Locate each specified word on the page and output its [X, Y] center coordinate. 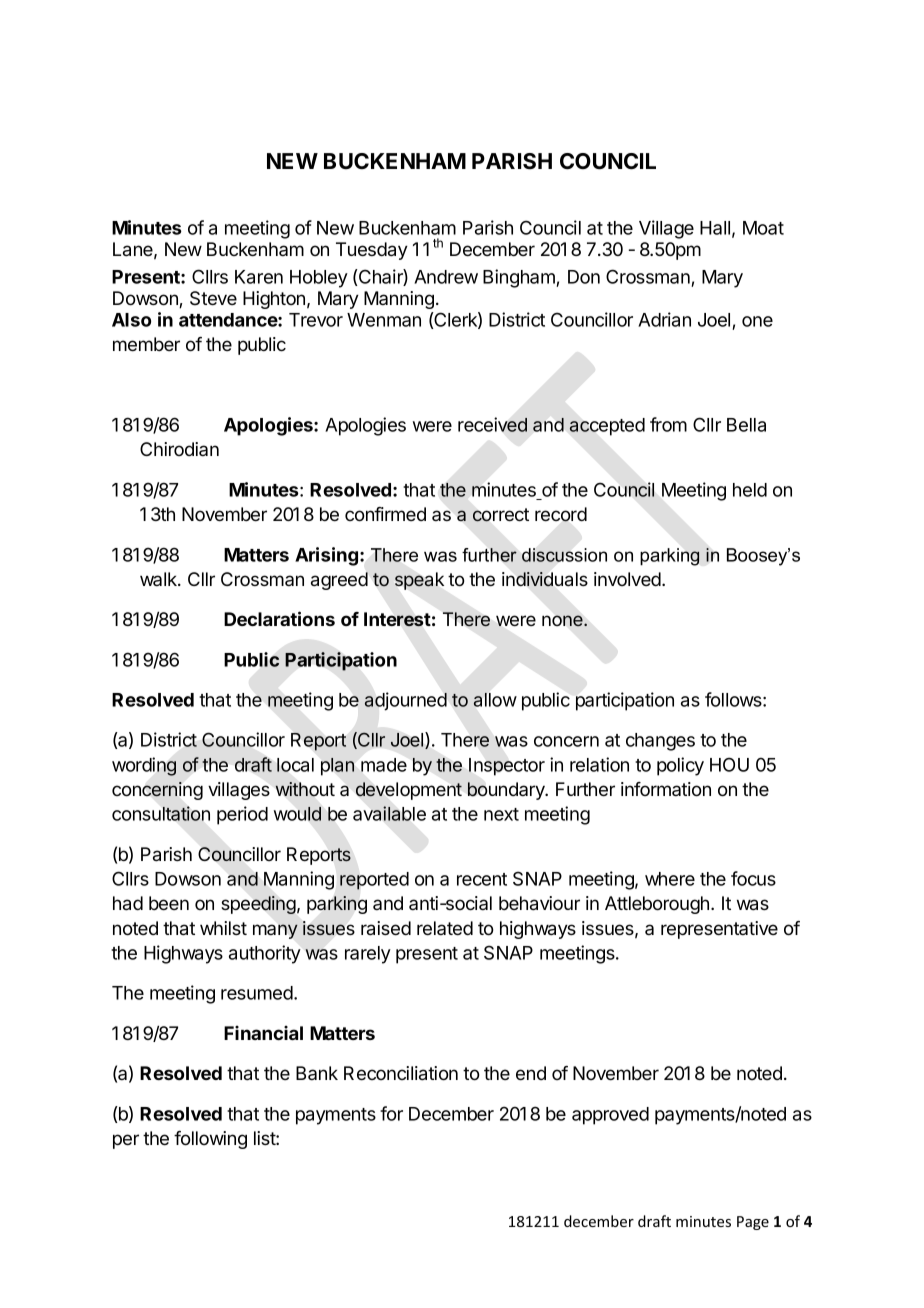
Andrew [446, 277]
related [445, 928]
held [750, 490]
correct [501, 515]
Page [753, 1223]
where [670, 879]
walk [159, 579]
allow [495, 700]
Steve [213, 298]
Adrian [664, 319]
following [210, 1140]
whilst [223, 928]
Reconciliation [401, 1073]
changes [660, 742]
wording [144, 766]
